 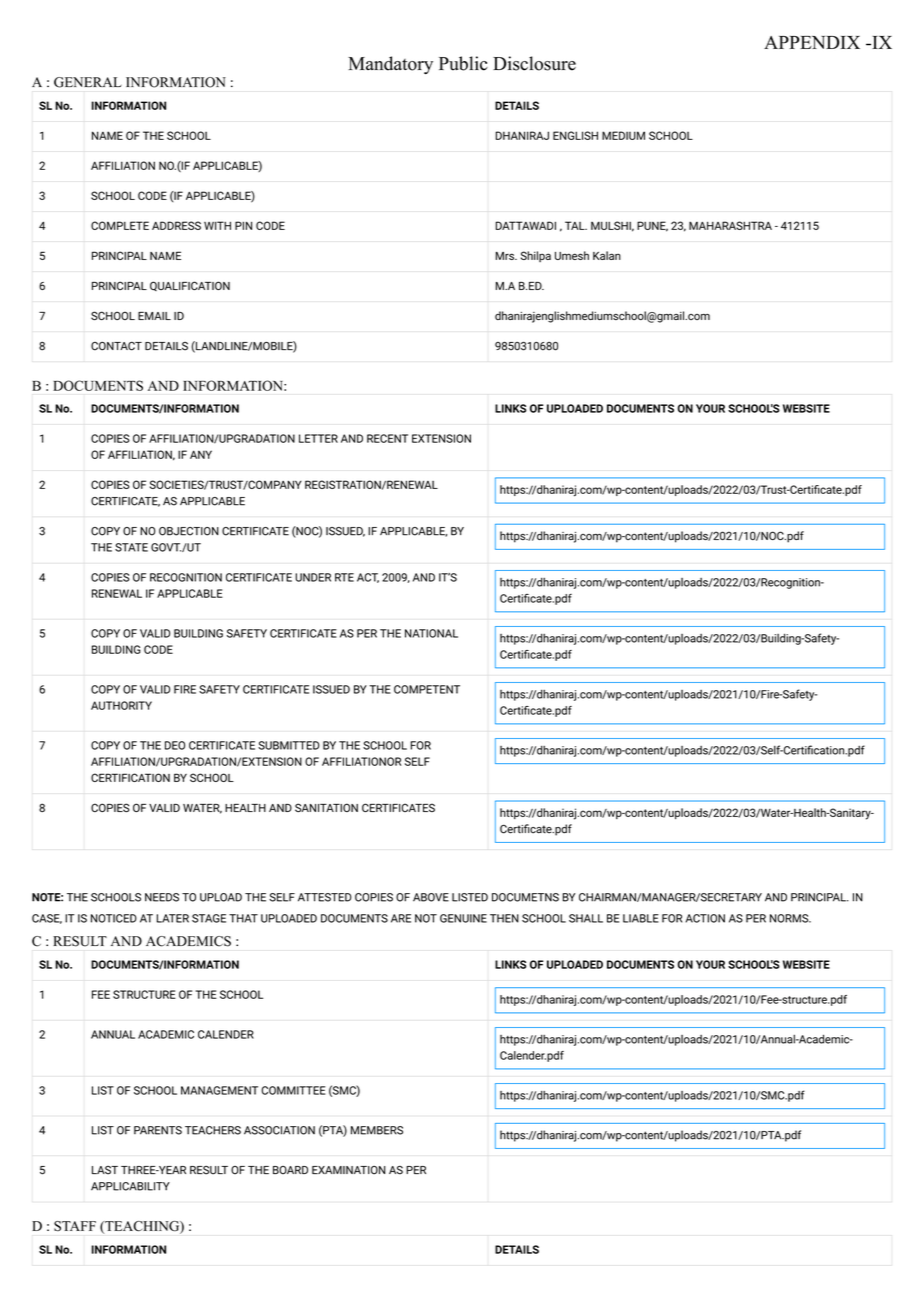 I want to click on APPLICABILITY, so click(x=130, y=1186).
